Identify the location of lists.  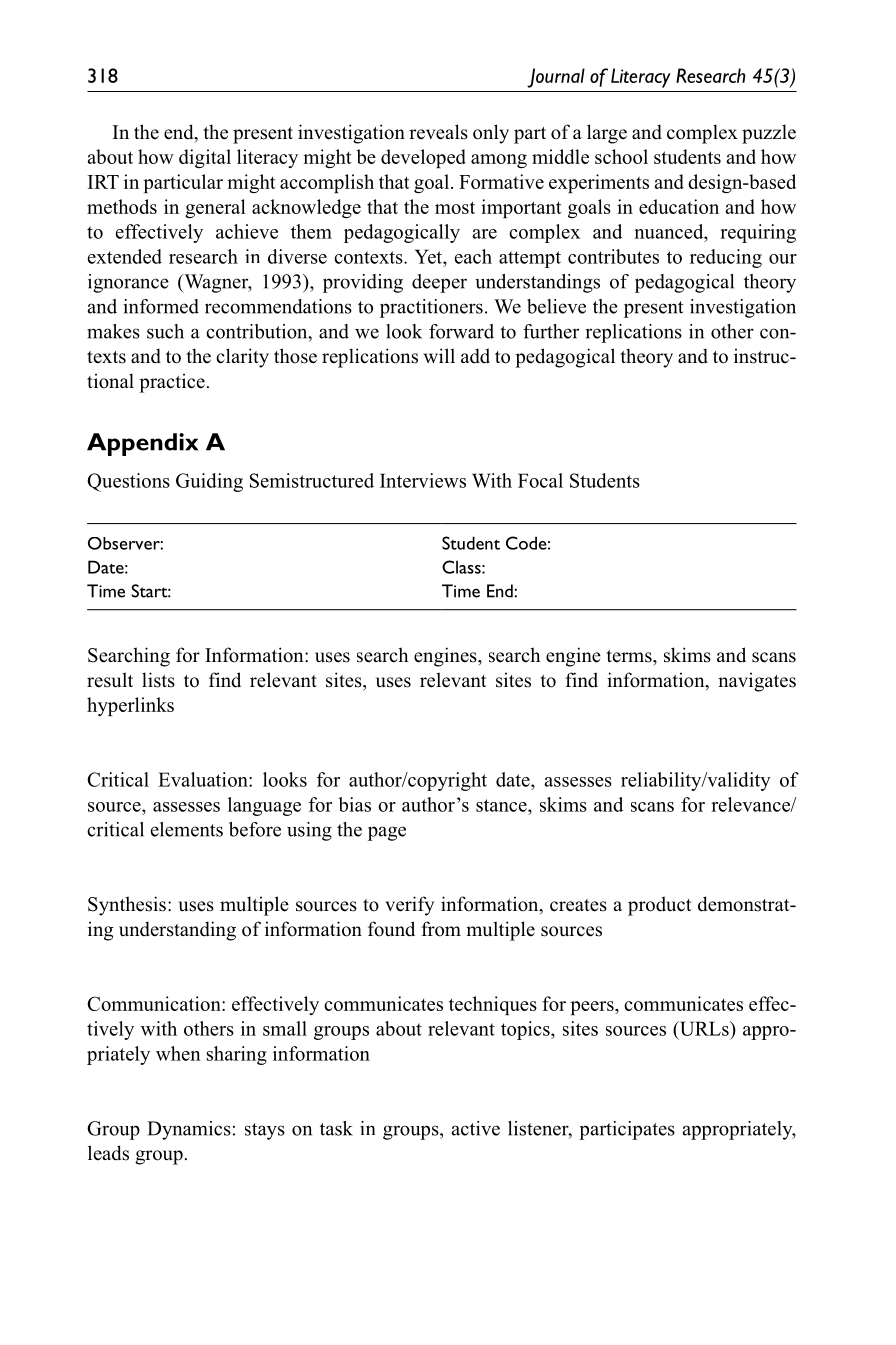
(158, 680).
